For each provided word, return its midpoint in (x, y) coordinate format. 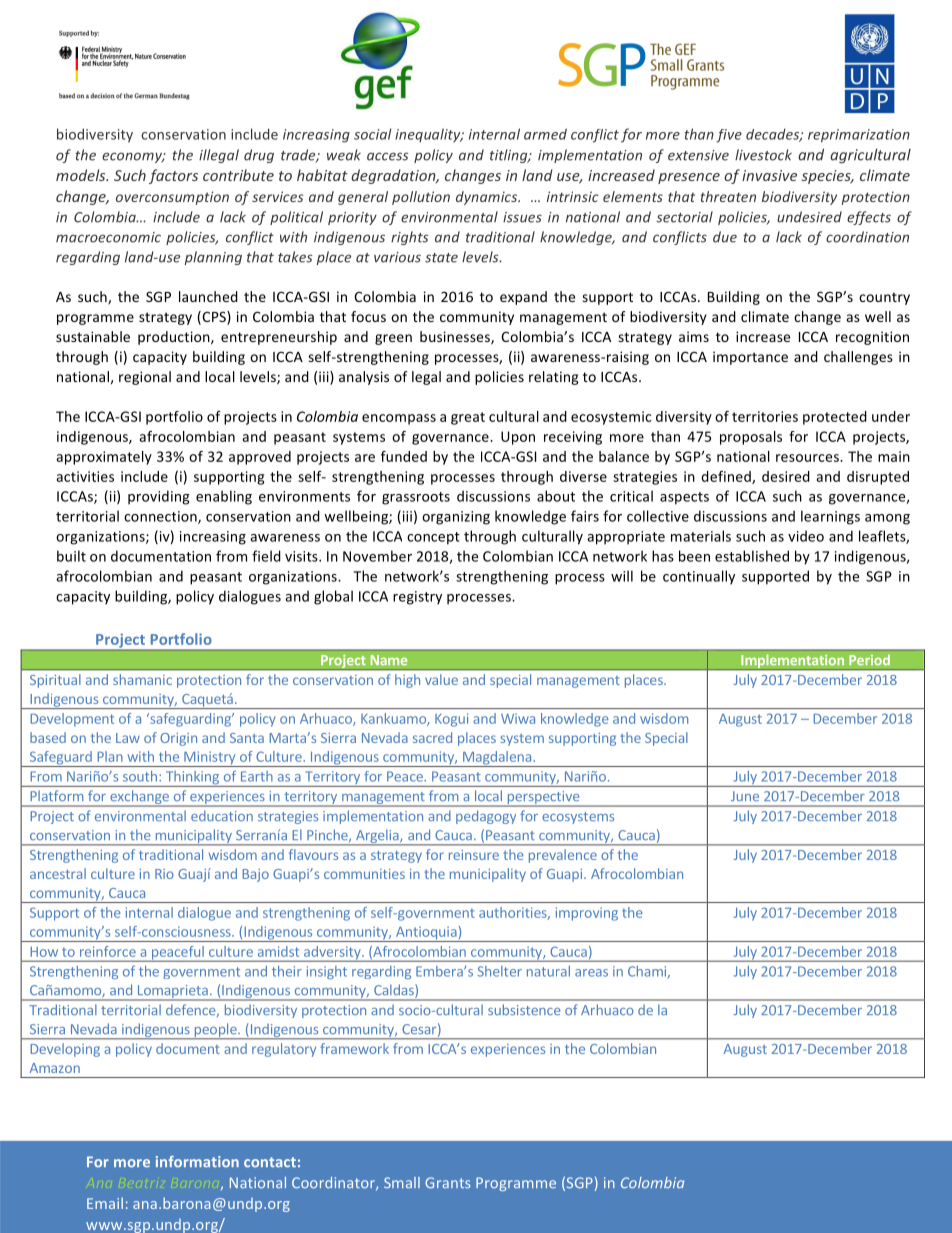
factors (173, 176)
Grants (447, 1182)
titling (510, 156)
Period (869, 660)
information (197, 1162)
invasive (769, 175)
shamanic (142, 679)
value (441, 679)
